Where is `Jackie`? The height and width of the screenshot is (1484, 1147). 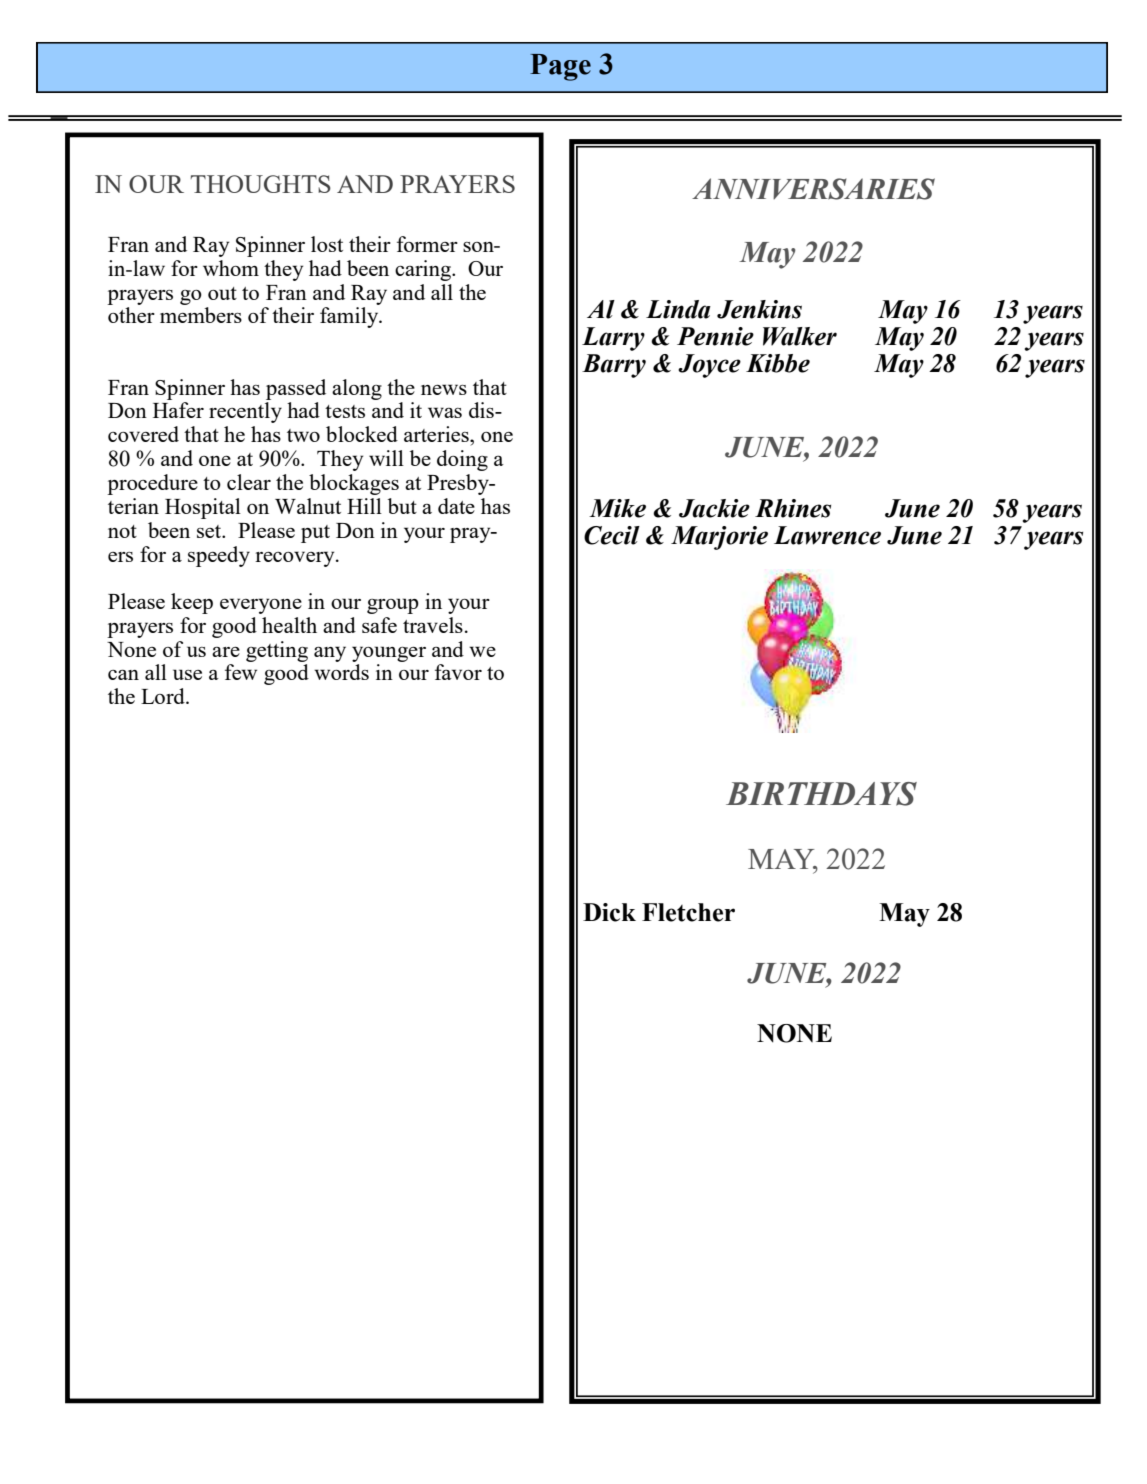
Jackie is located at coordinates (714, 508).
